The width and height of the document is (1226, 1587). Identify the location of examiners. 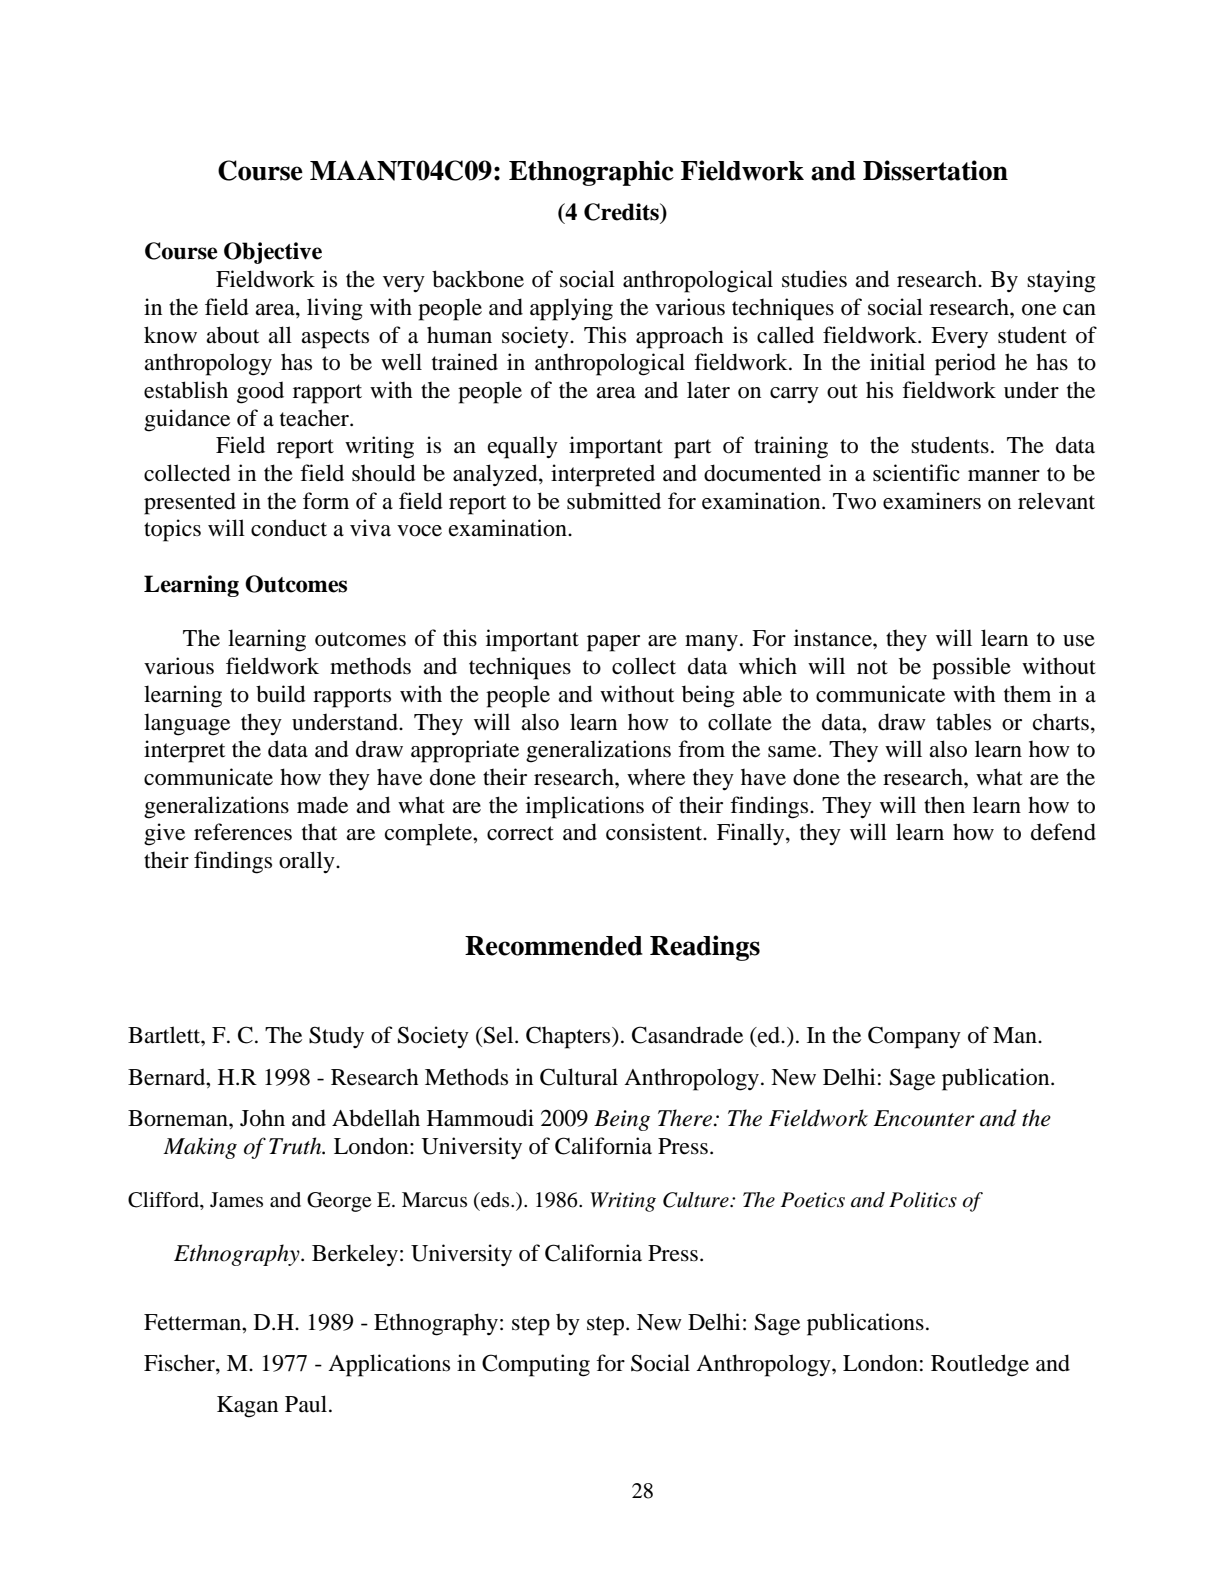
(932, 501).
